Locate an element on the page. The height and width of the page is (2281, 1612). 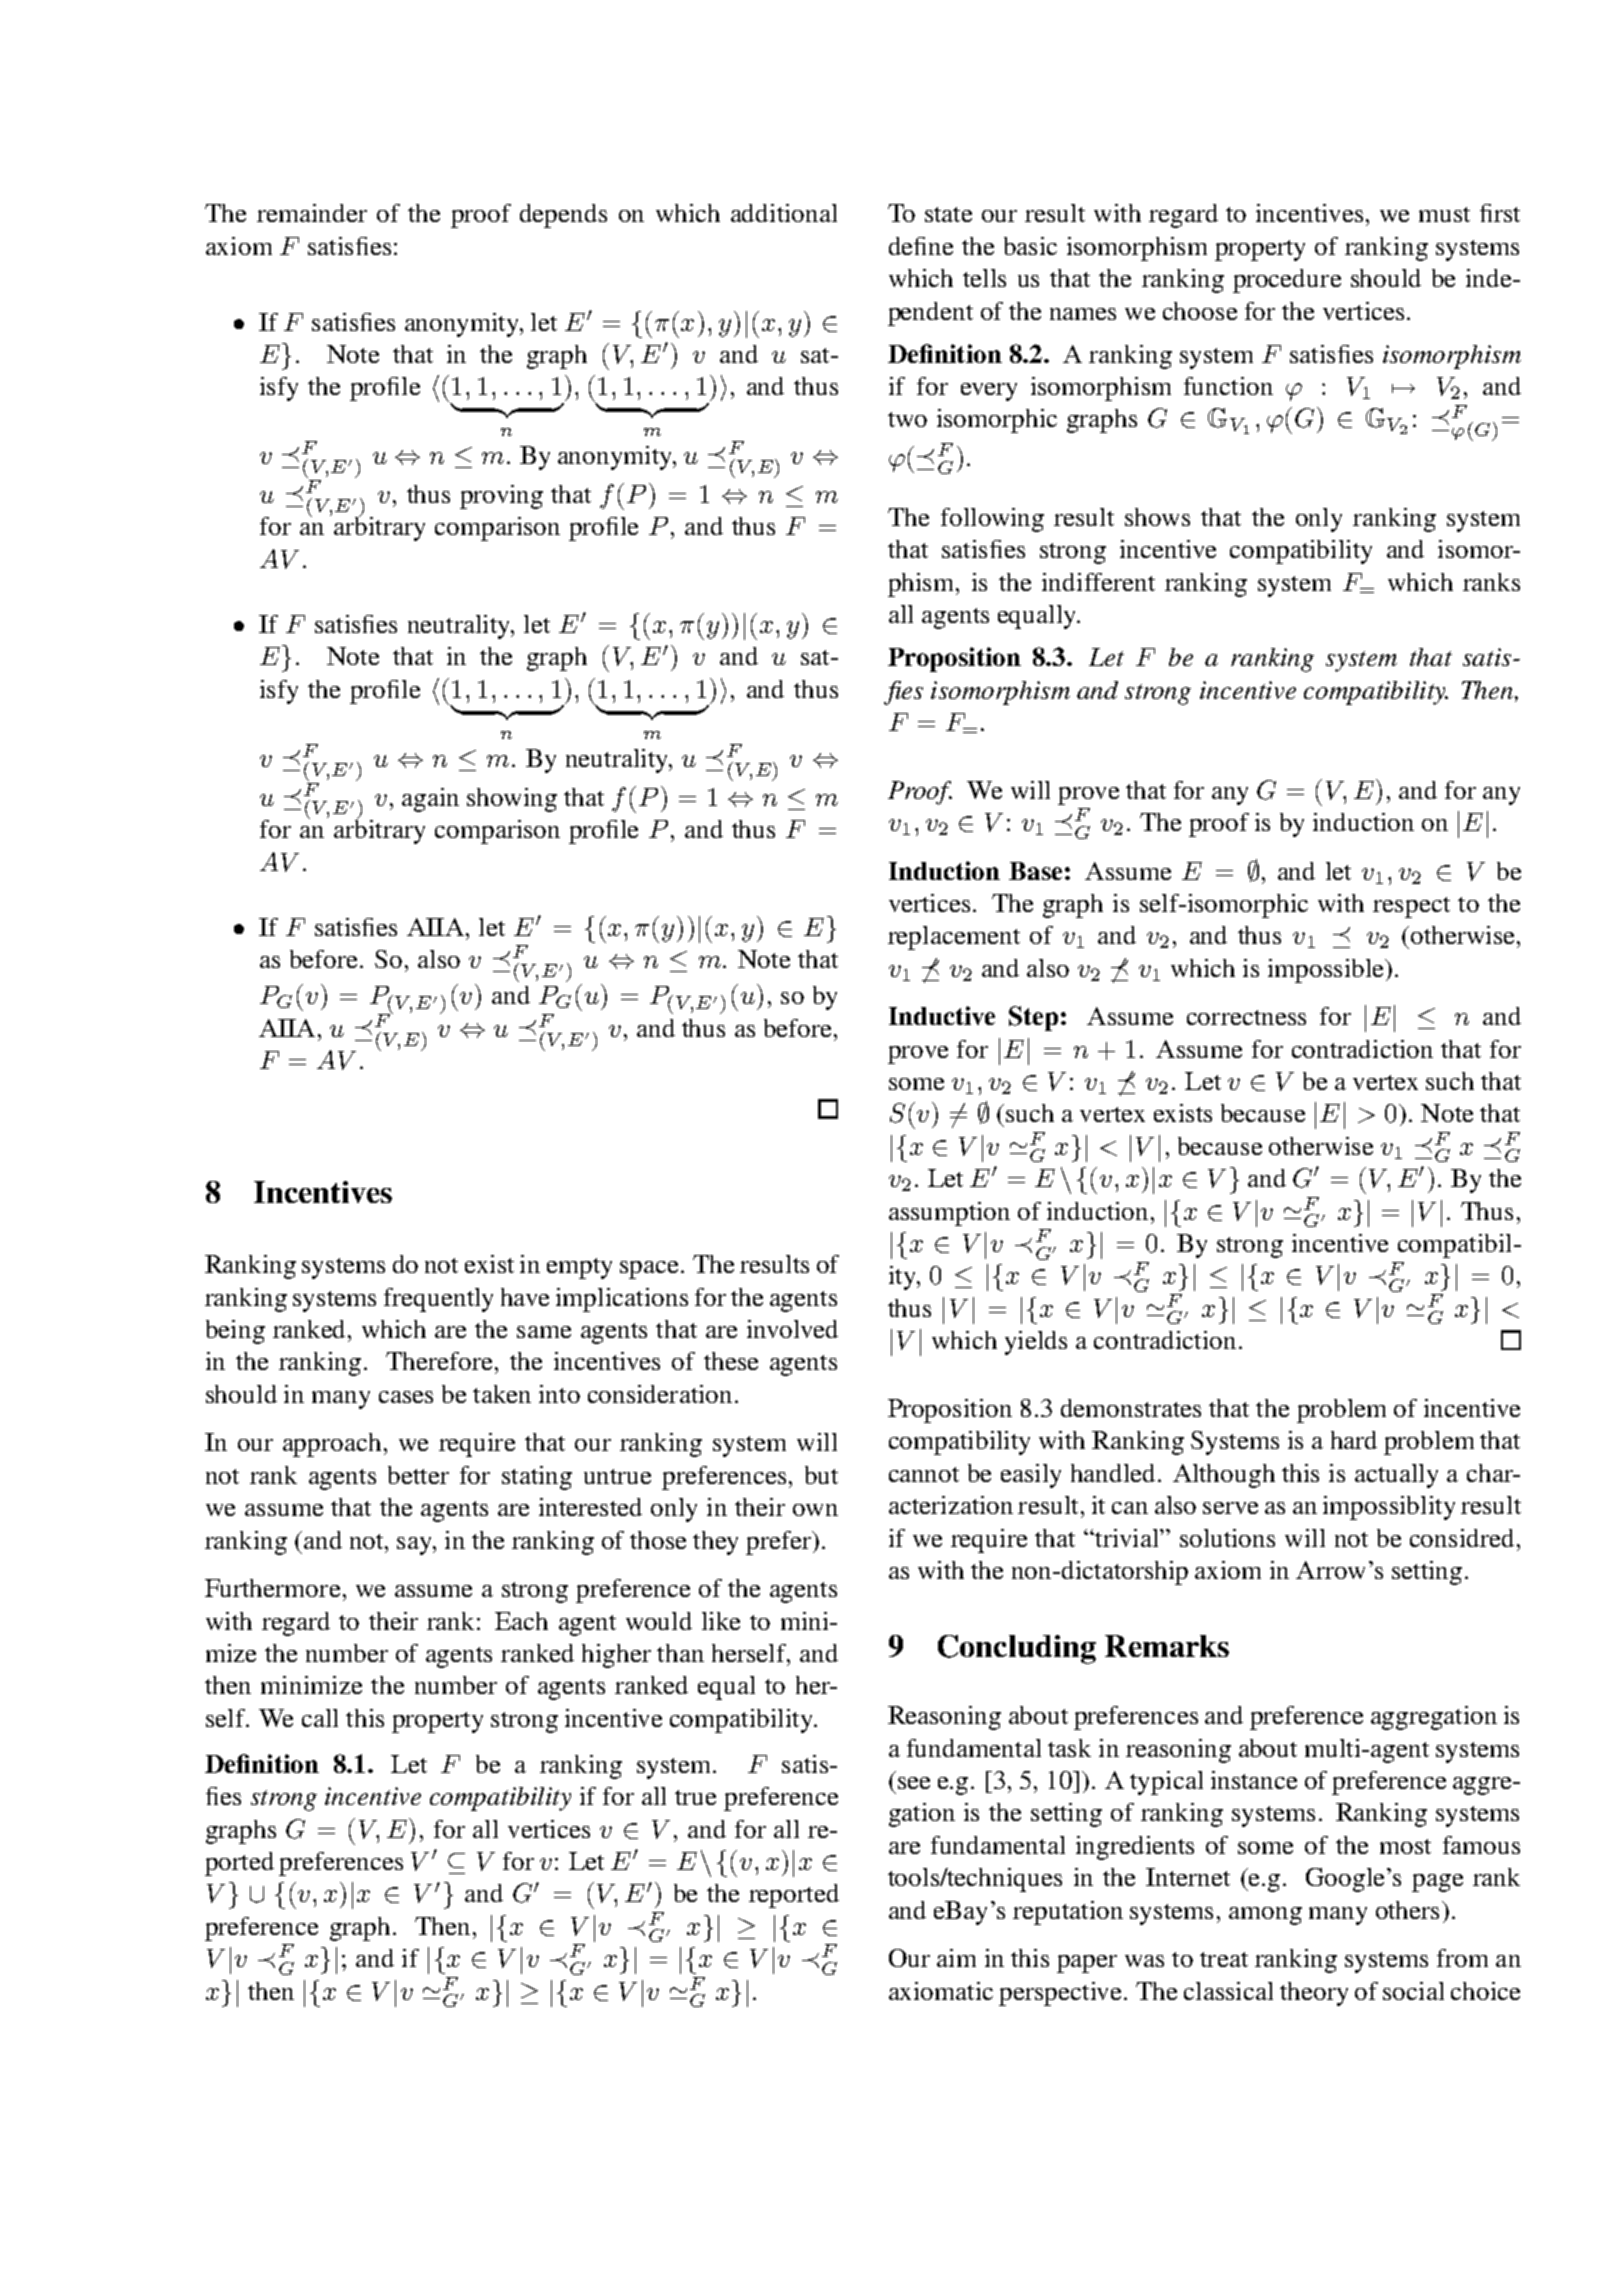
solutions is located at coordinates (1227, 1538).
